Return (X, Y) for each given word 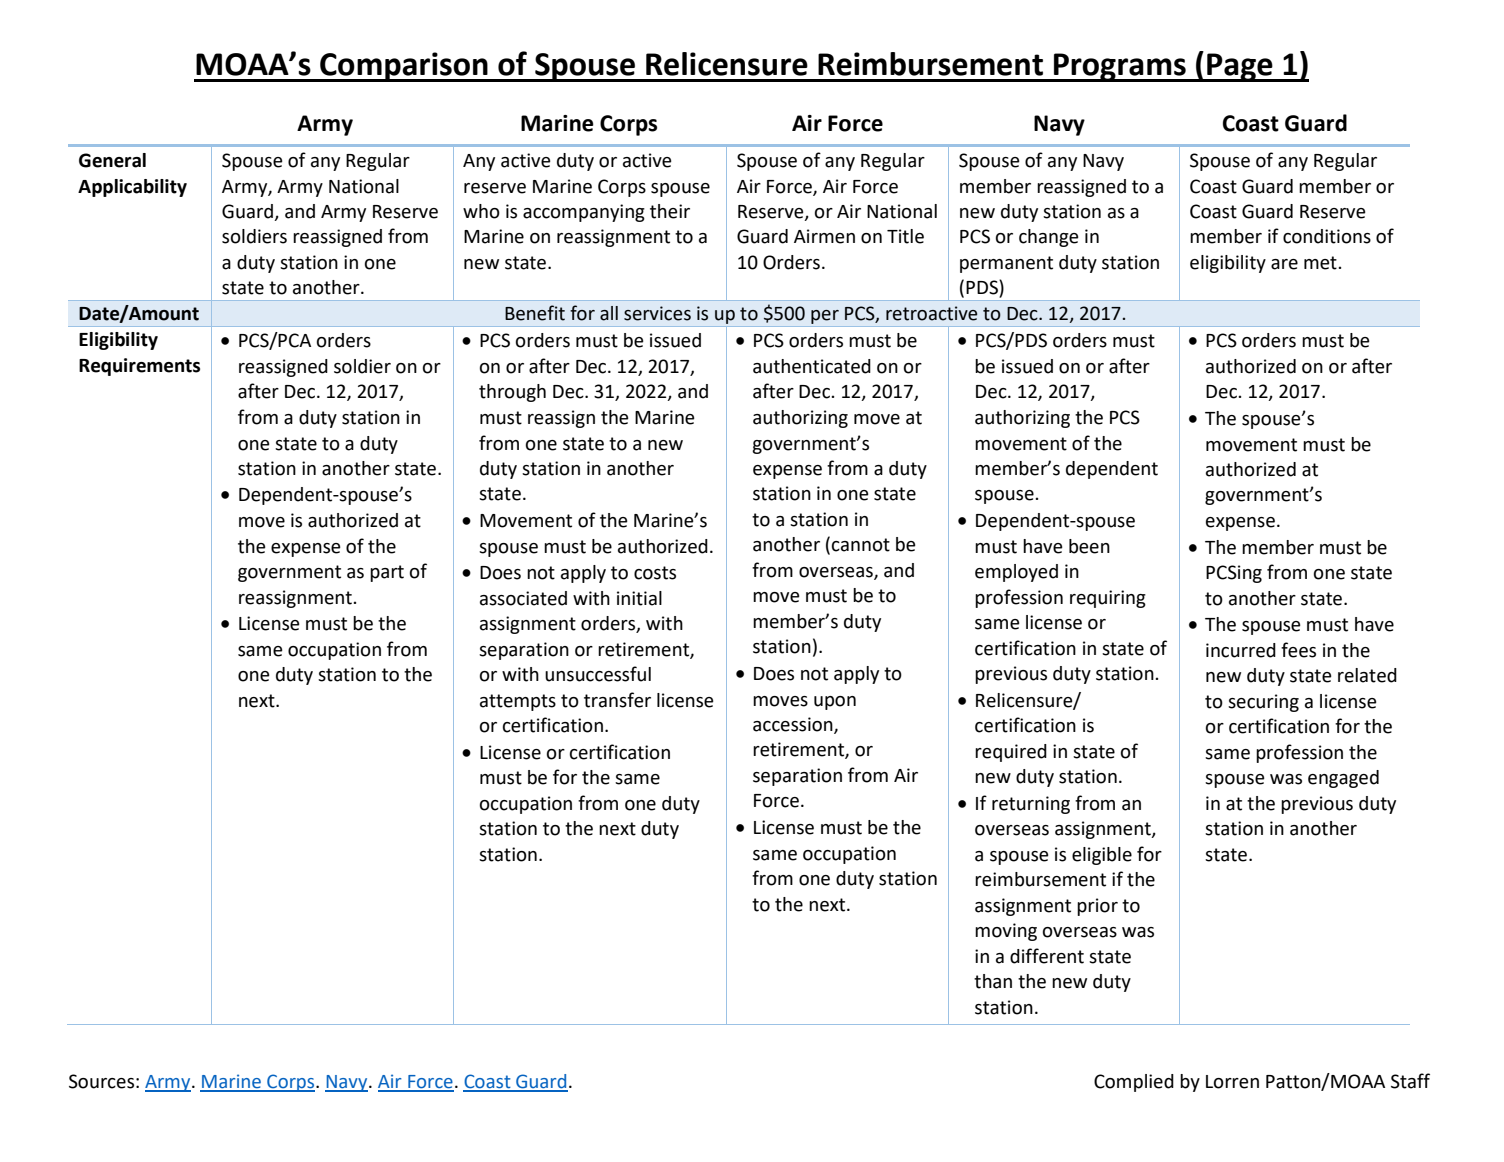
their (670, 211)
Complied (1134, 1083)
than (993, 981)
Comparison (404, 67)
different (1047, 956)
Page (1240, 67)
